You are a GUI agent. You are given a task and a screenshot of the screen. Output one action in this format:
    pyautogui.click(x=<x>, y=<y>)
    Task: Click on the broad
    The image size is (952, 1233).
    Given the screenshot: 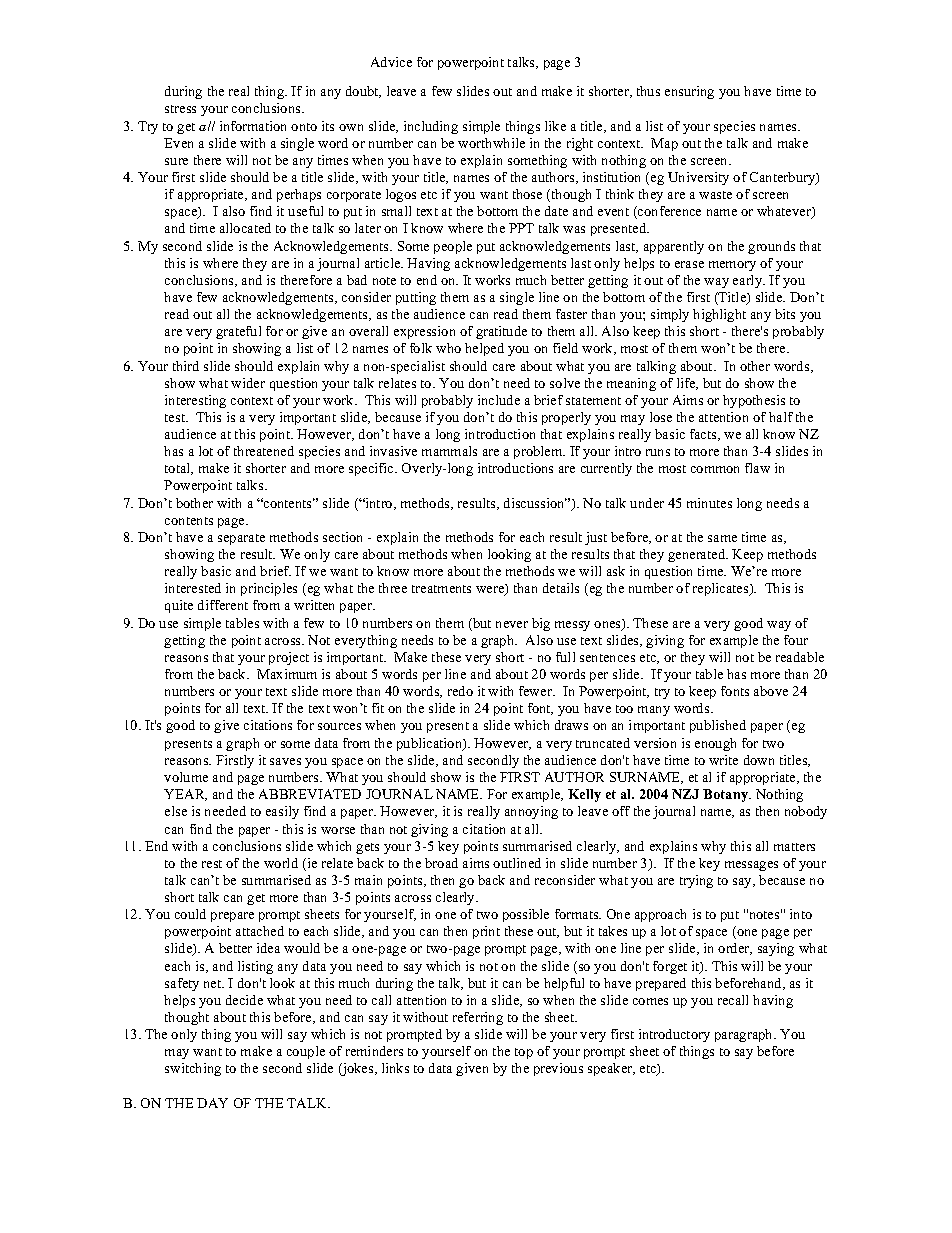 What is the action you would take?
    pyautogui.click(x=441, y=863)
